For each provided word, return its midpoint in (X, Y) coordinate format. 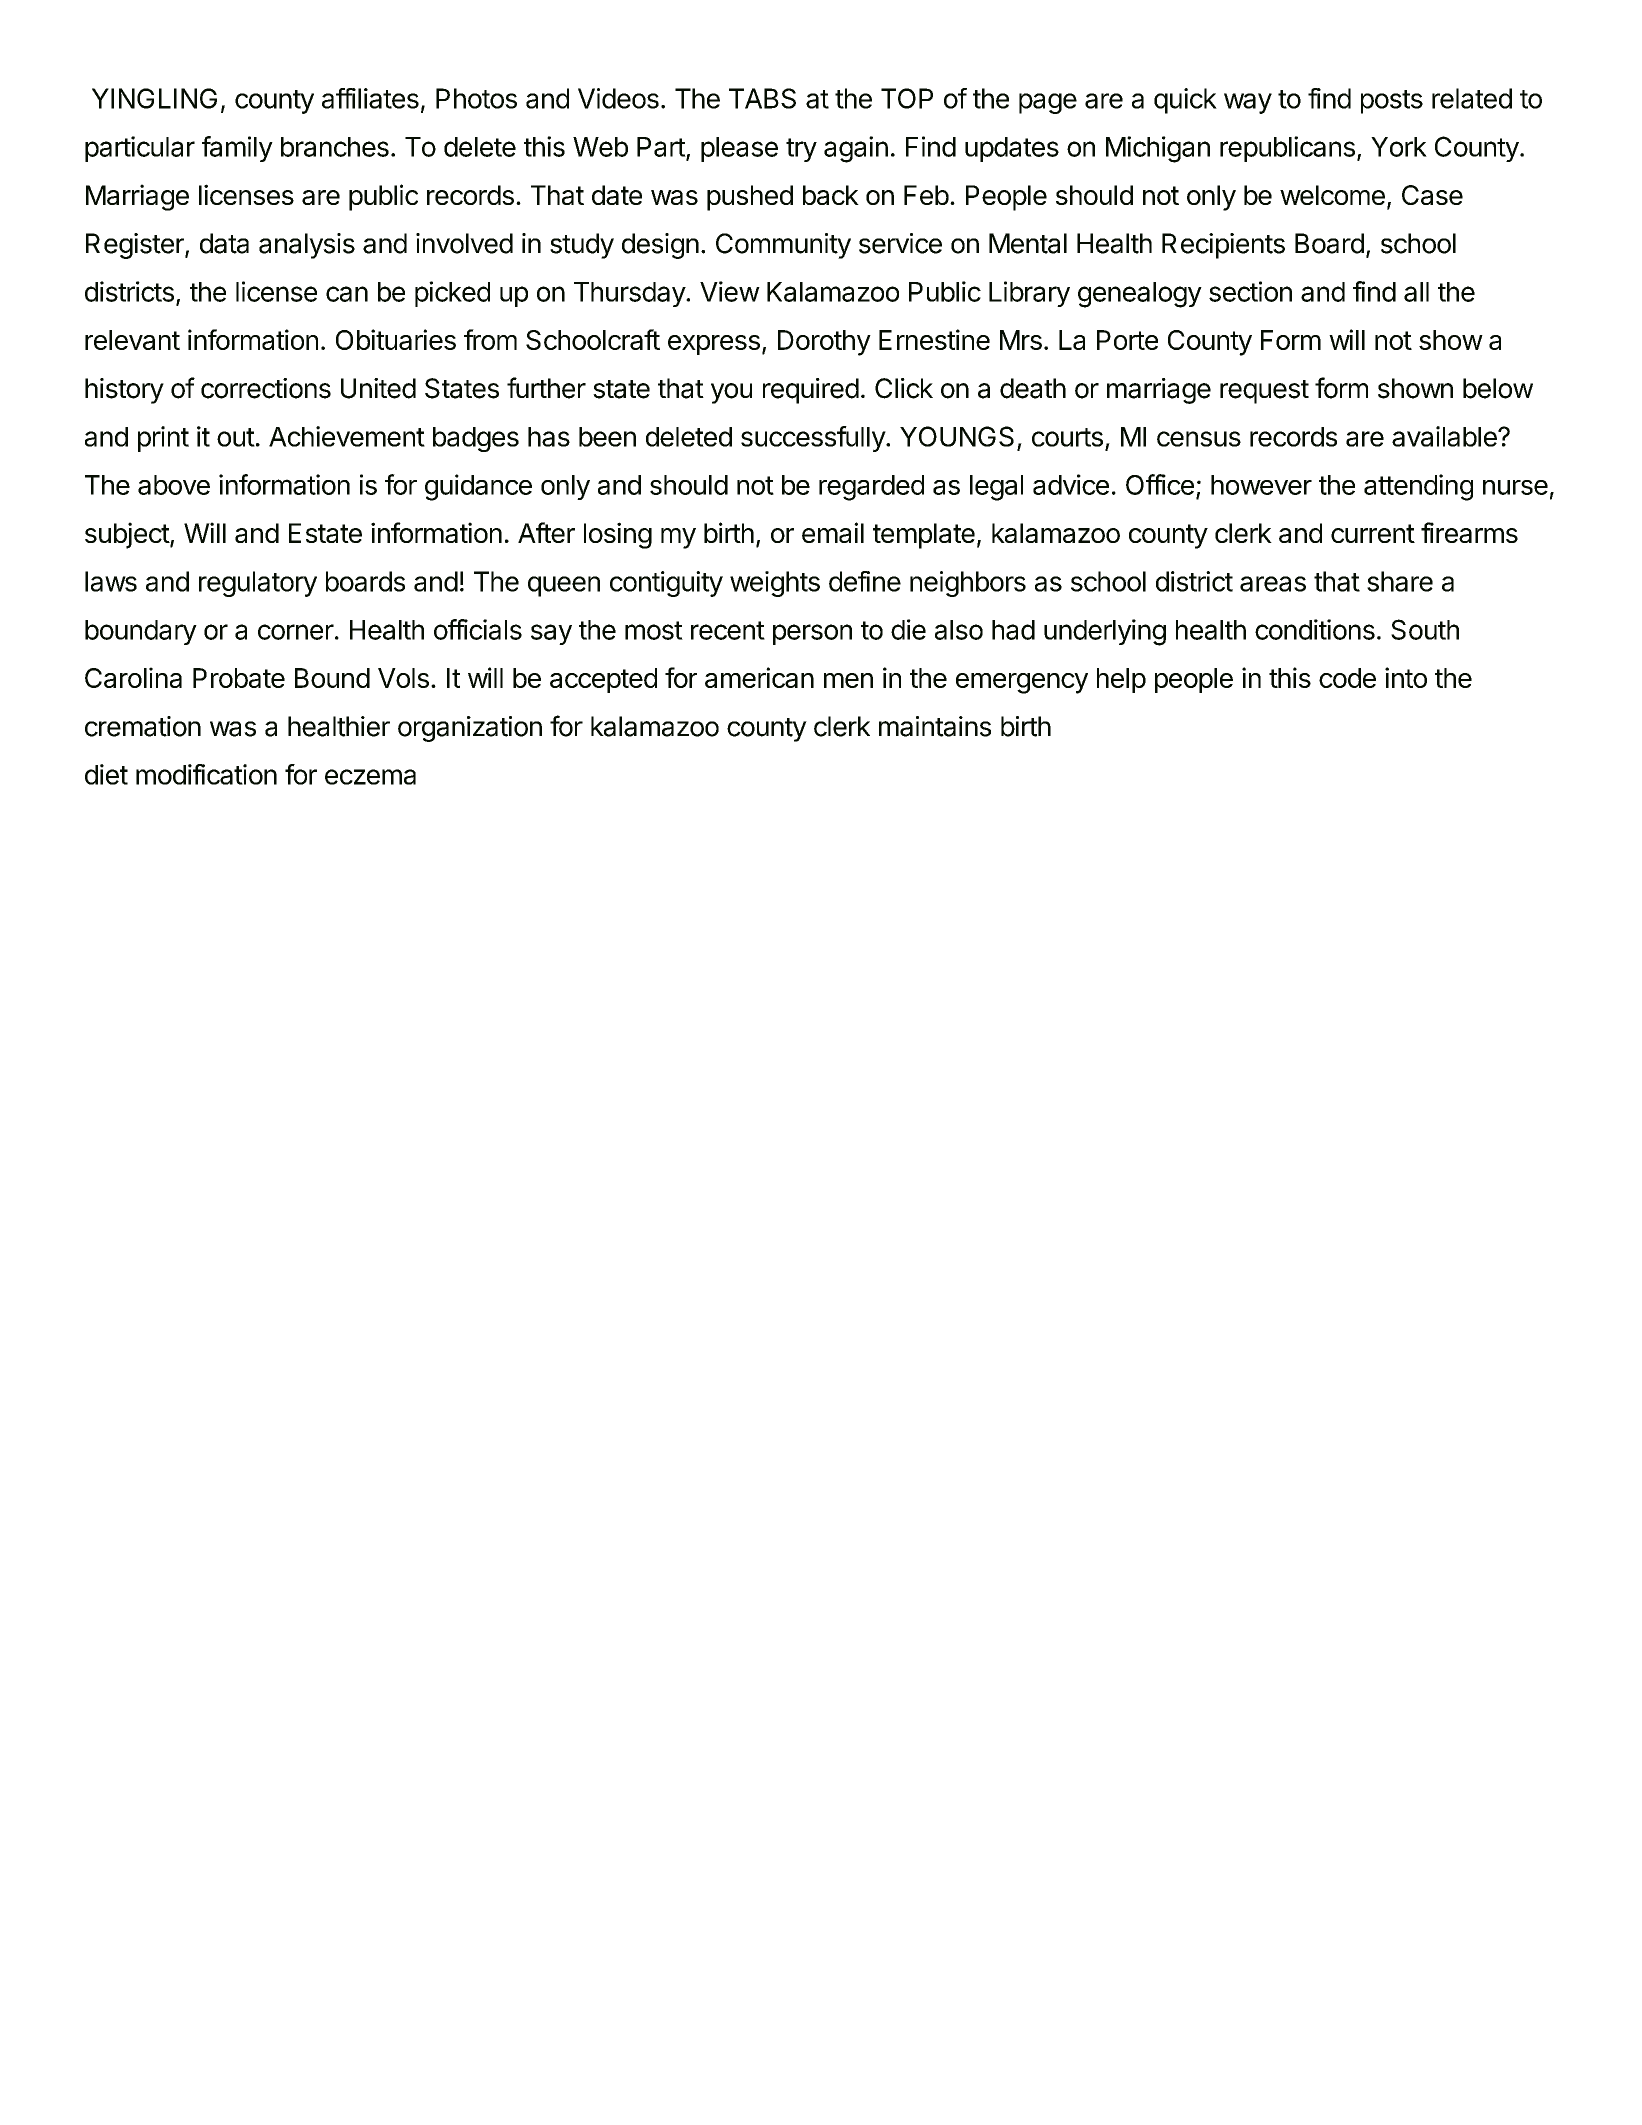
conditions (1315, 629)
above (174, 485)
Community (783, 246)
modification (206, 774)
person (812, 634)
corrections (266, 388)
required (811, 391)
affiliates (370, 98)
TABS (762, 98)
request (1264, 392)
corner (296, 632)
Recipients (1223, 246)
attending (1418, 487)
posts (1392, 102)
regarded (871, 488)
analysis (307, 246)
